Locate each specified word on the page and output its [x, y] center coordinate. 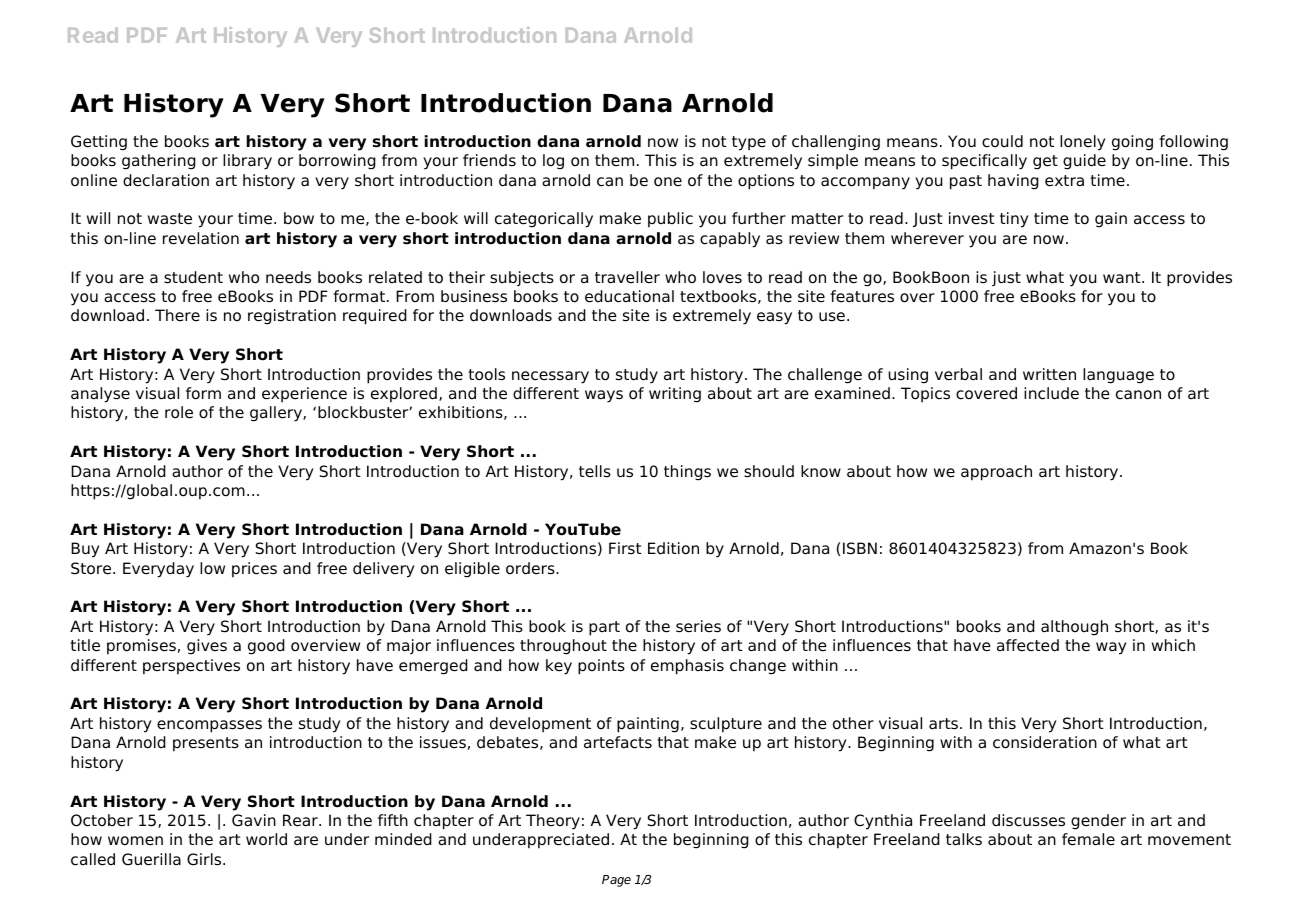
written [1049, 374]
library [247, 162]
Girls [205, 859]
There [177, 315]
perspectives [191, 667]
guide [1084, 162]
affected [1028, 645]
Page [616, 881]
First [625, 548]
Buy [85, 550]
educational [629, 296]
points [601, 667]
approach [996, 473]
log [553, 162]
